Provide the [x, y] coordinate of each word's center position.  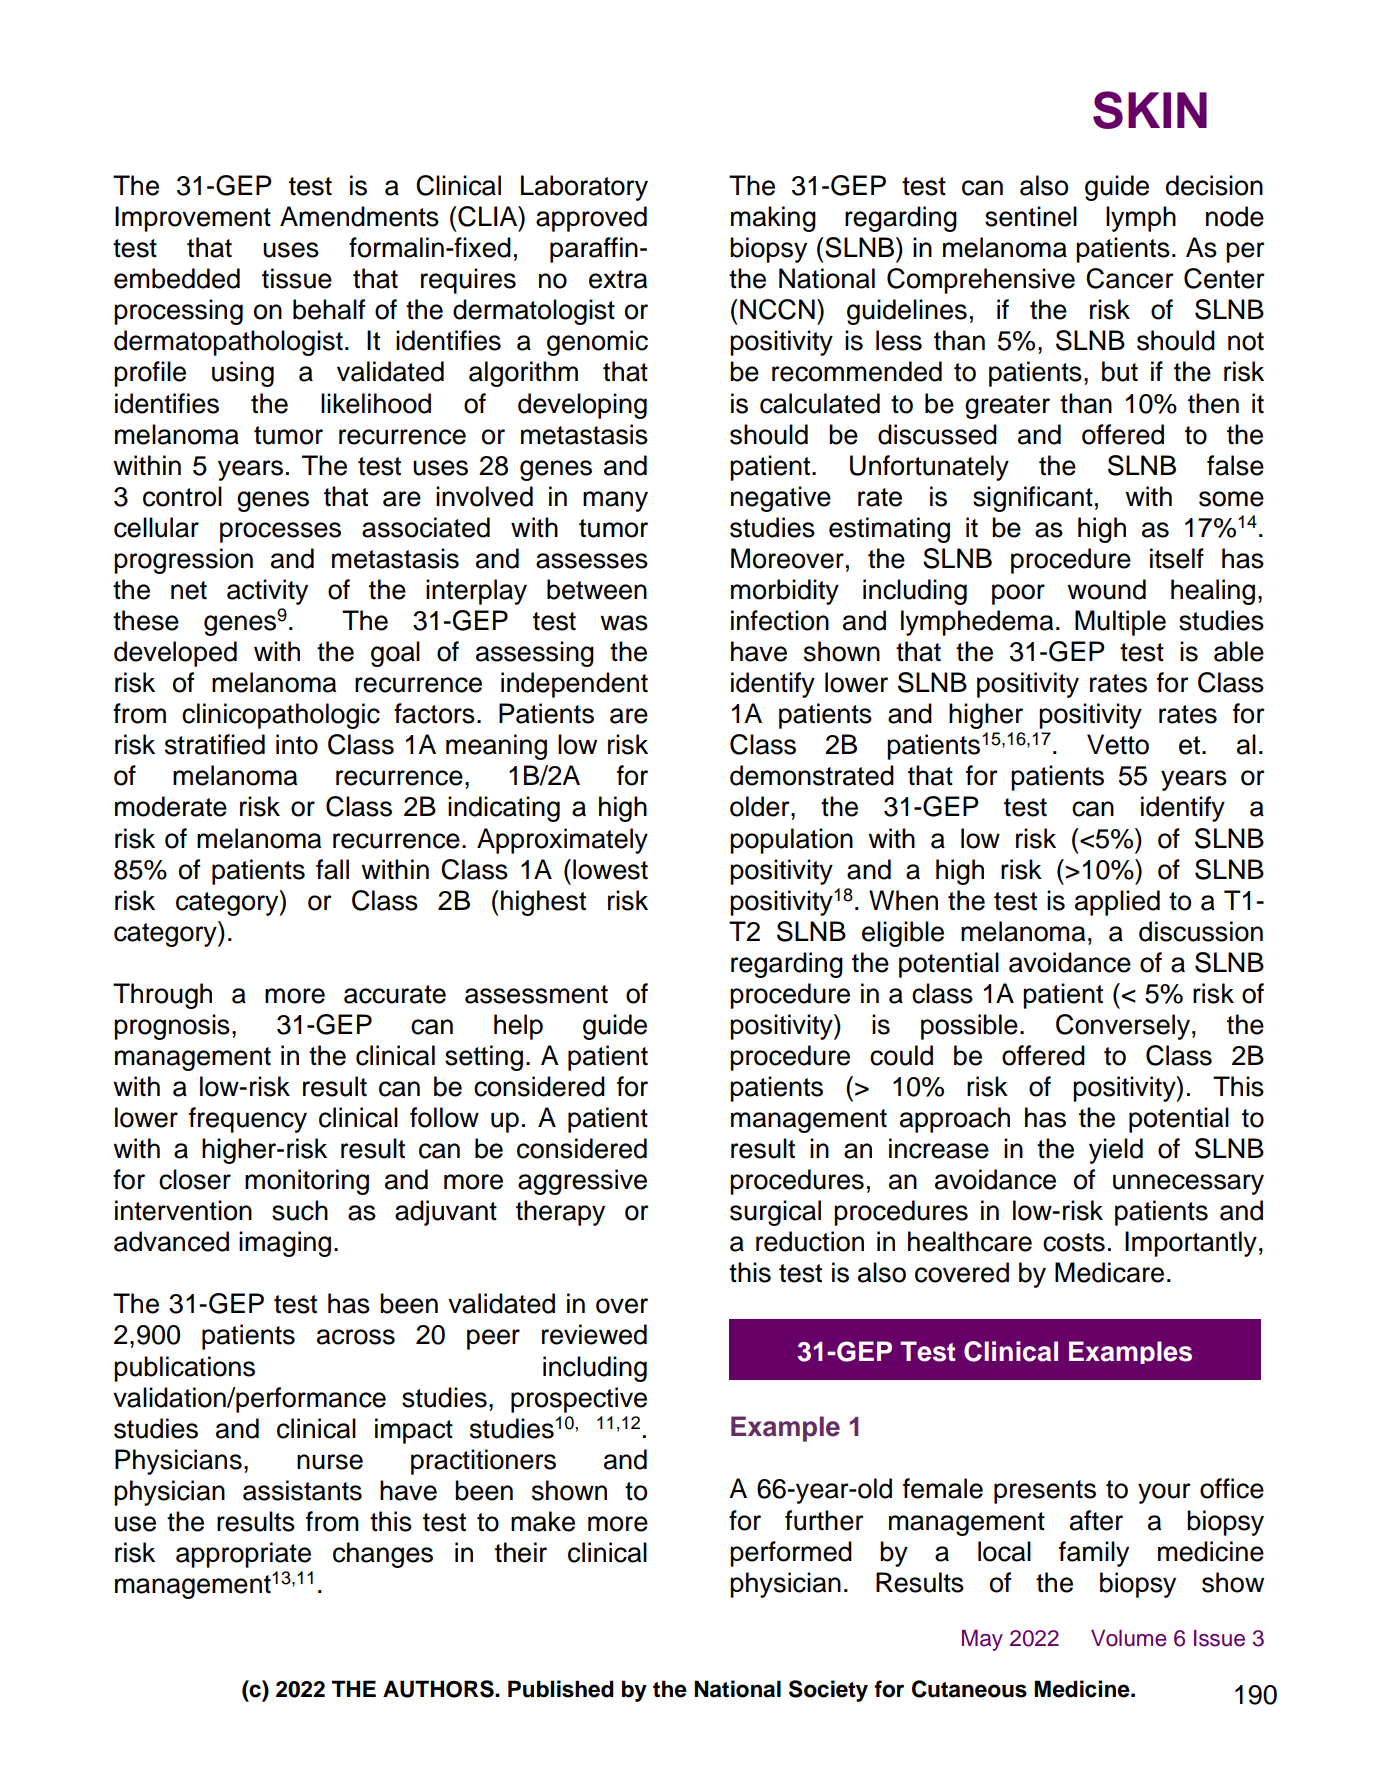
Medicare [1109, 1272]
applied [1117, 903]
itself [1177, 558]
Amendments [359, 216]
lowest [610, 869]
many [615, 501]
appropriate [243, 1555]
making [773, 219]
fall [332, 869]
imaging [285, 1244]
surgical [775, 1213]
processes [280, 532]
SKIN [1150, 110]
